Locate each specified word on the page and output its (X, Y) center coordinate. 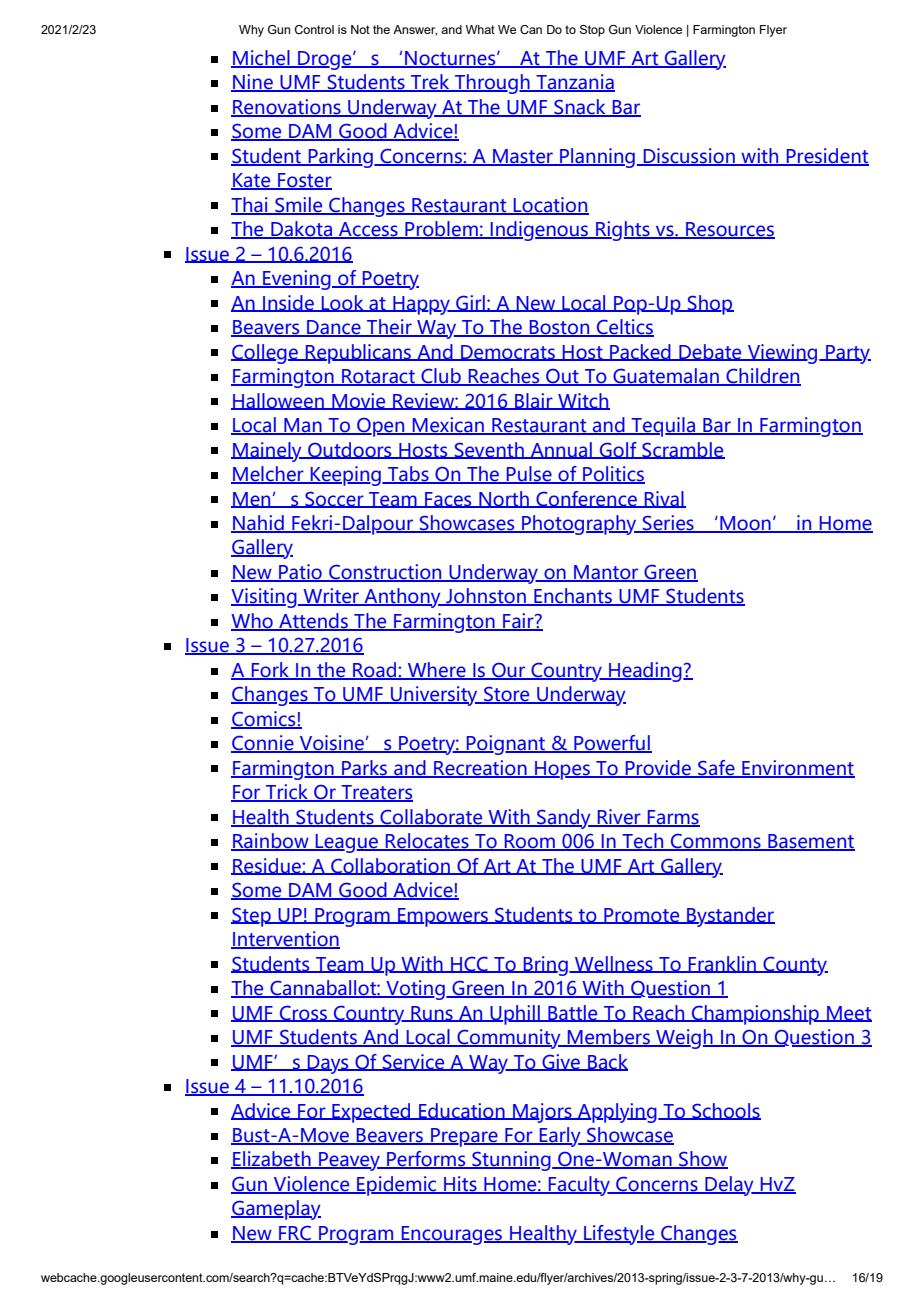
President (827, 156)
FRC (295, 1234)
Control (314, 29)
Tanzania (574, 83)
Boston (559, 328)
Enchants (573, 597)
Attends (314, 622)
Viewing (782, 354)
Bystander (730, 917)
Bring (546, 966)
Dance (334, 328)
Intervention (285, 940)
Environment (797, 768)
